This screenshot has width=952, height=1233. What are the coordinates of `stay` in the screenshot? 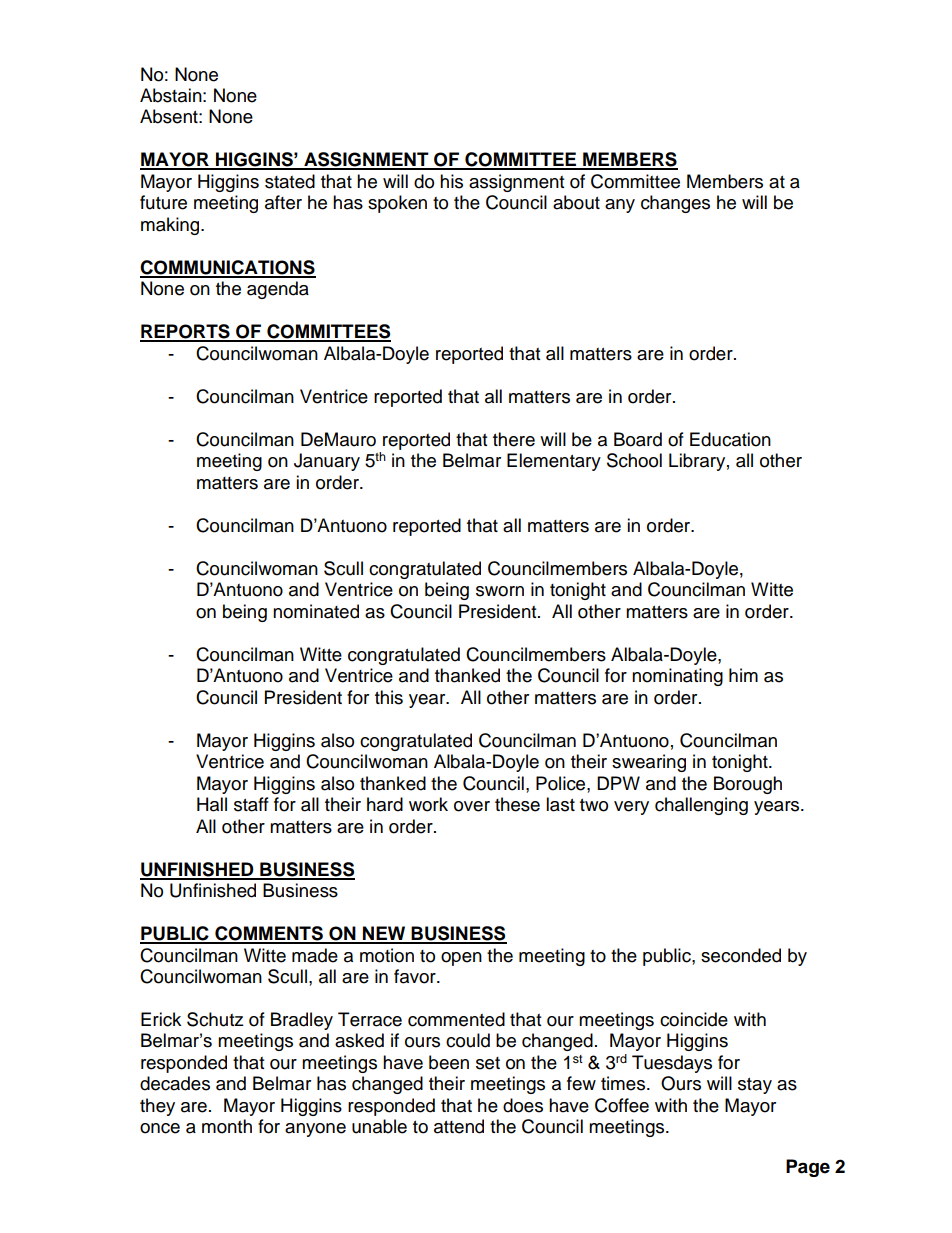 It's located at (755, 1086).
